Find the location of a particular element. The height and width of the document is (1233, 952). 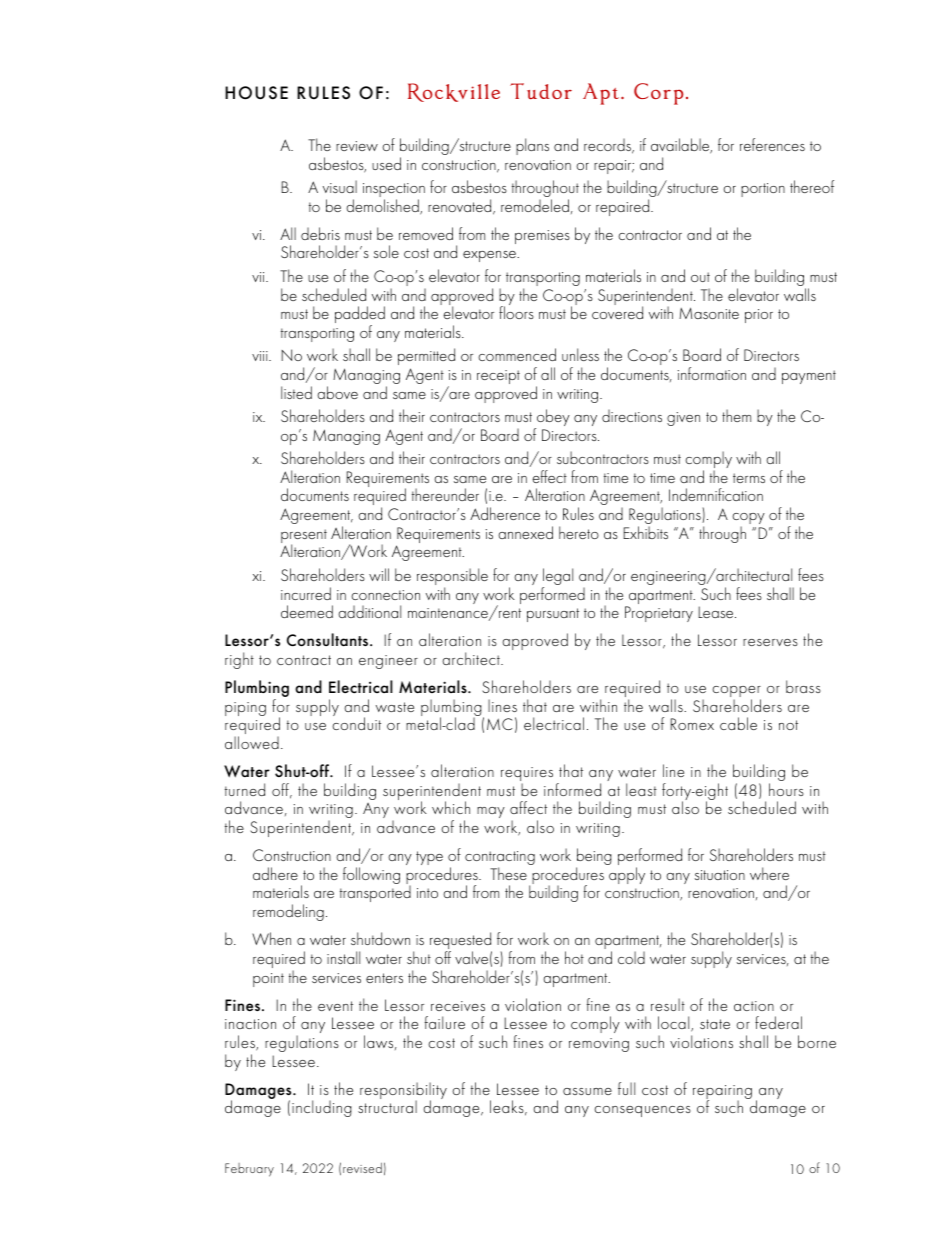

deemed is located at coordinates (307, 611).
